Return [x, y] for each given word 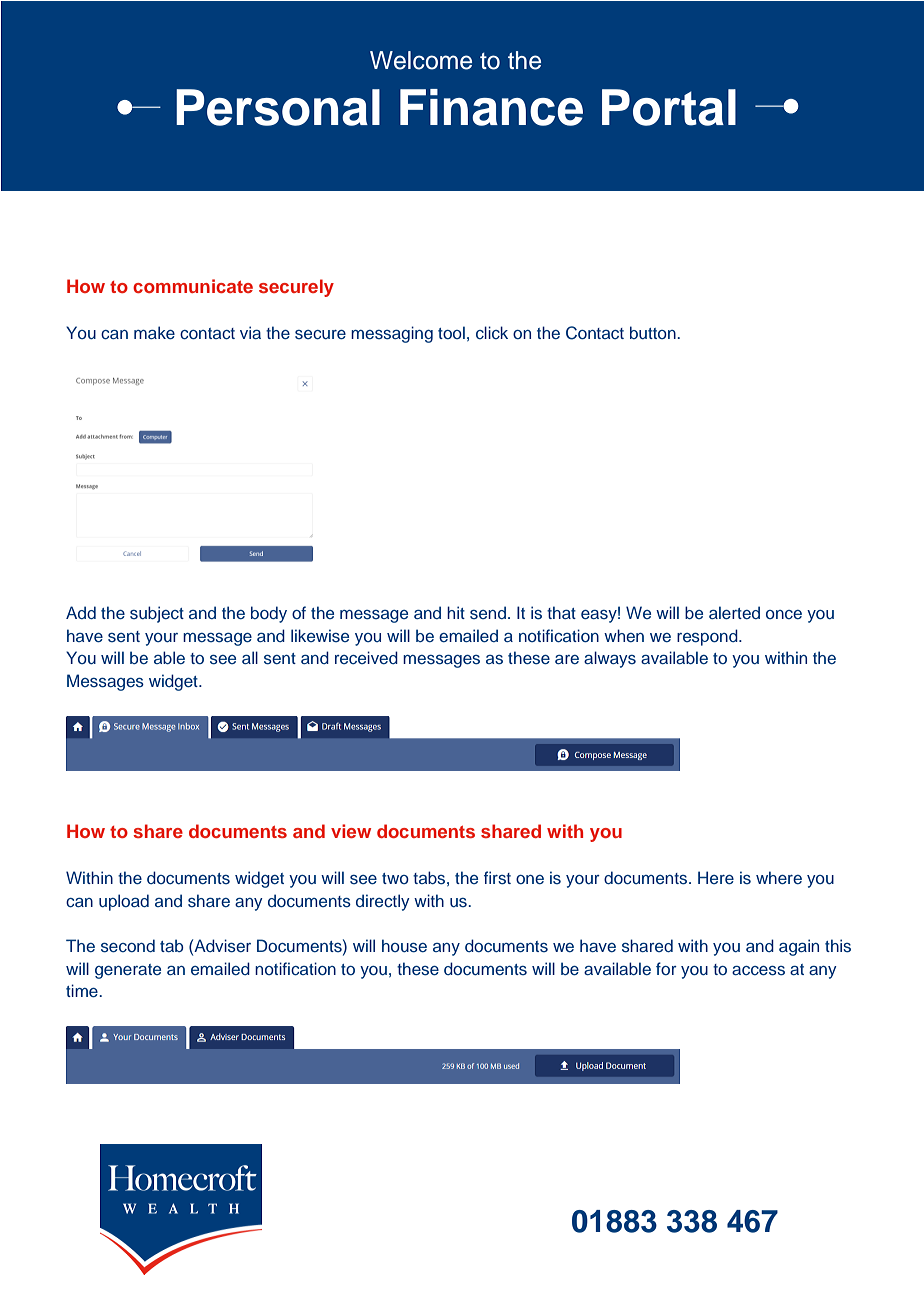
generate [128, 971]
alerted [734, 612]
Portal [669, 107]
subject [157, 614]
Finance [491, 107]
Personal [278, 107]
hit [456, 612]
